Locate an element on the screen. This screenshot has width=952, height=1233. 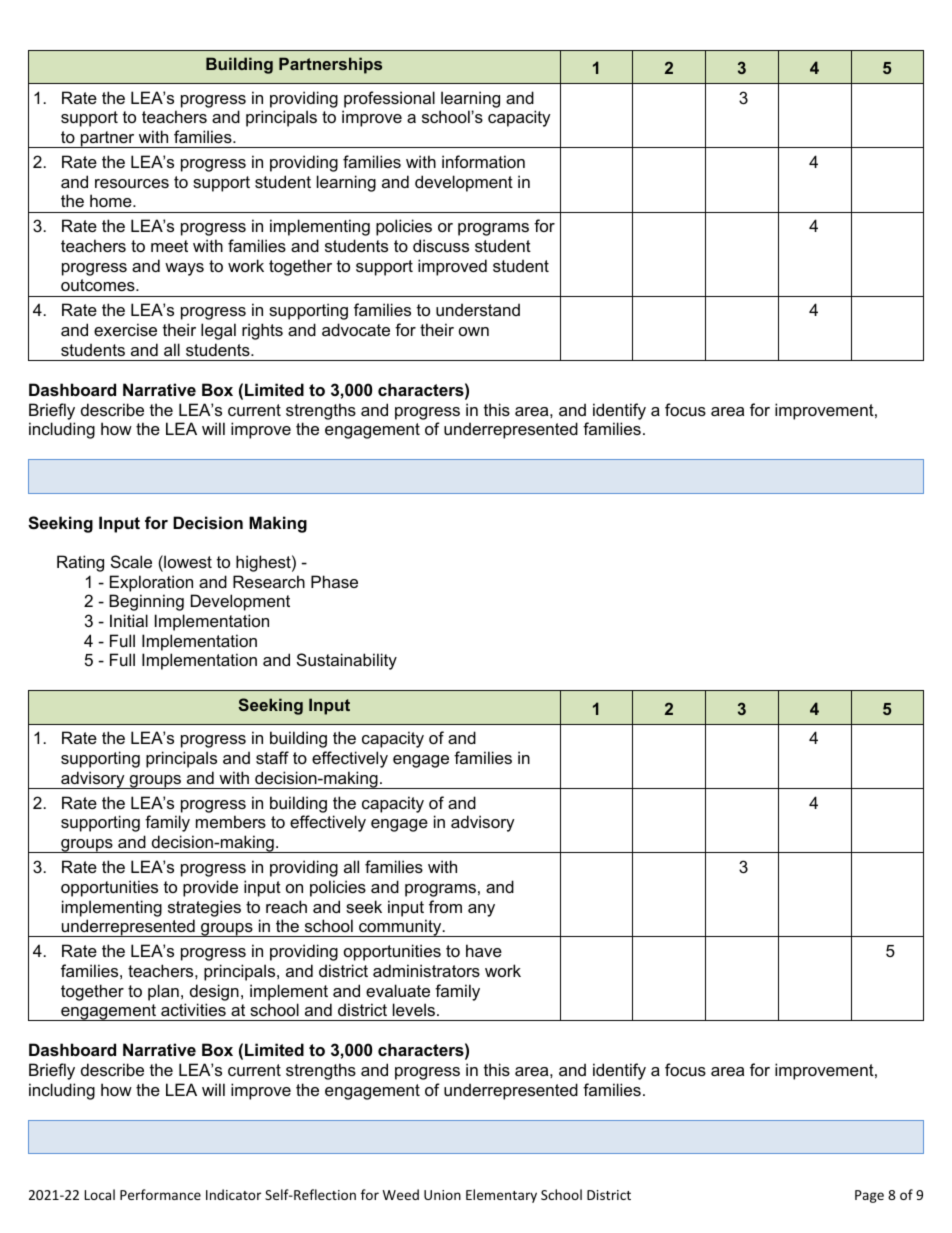
discuss is located at coordinates (441, 245).
